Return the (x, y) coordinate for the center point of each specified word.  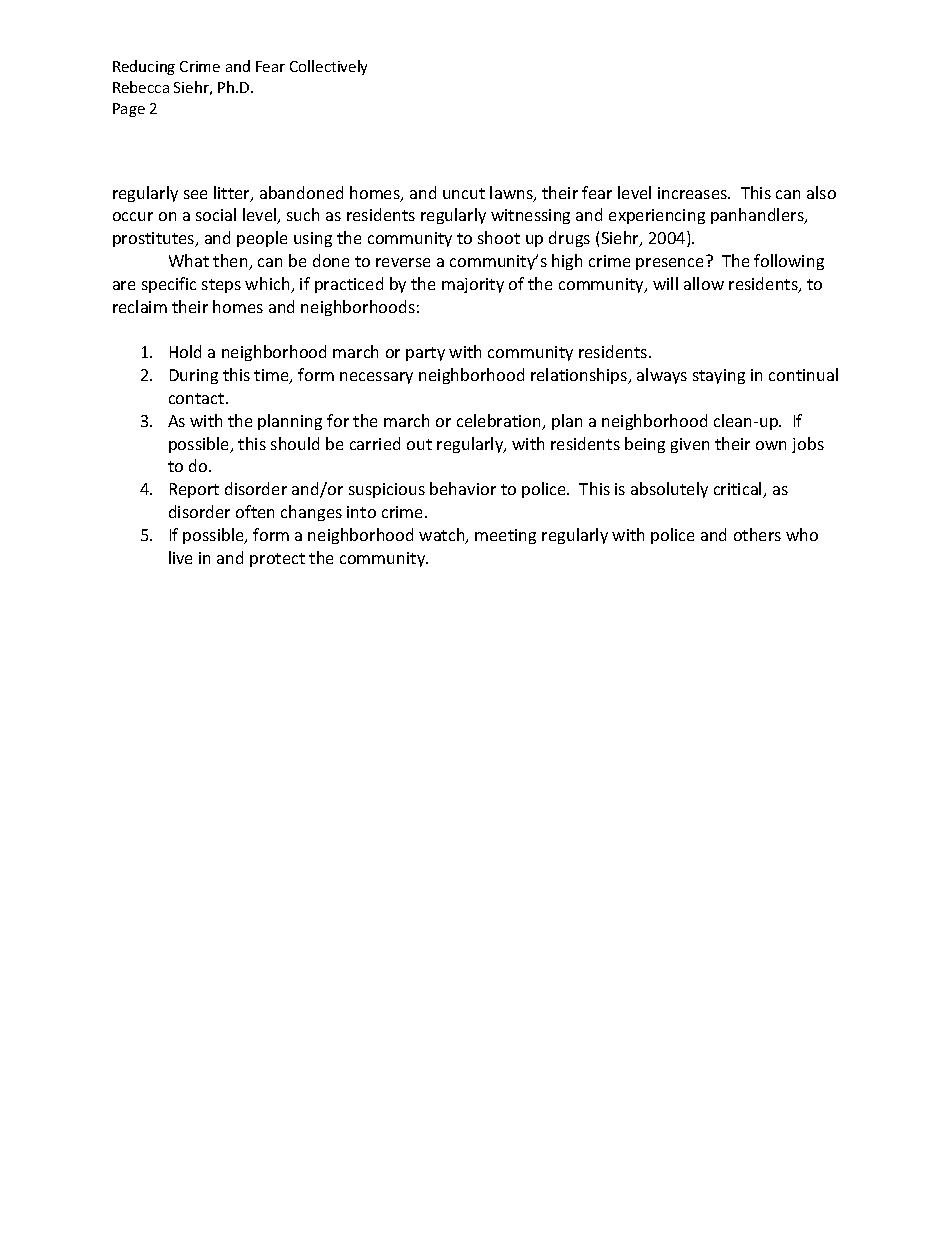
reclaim (140, 306)
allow (704, 283)
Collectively (328, 67)
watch (443, 536)
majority (473, 285)
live (180, 557)
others (757, 534)
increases (694, 193)
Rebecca (141, 87)
